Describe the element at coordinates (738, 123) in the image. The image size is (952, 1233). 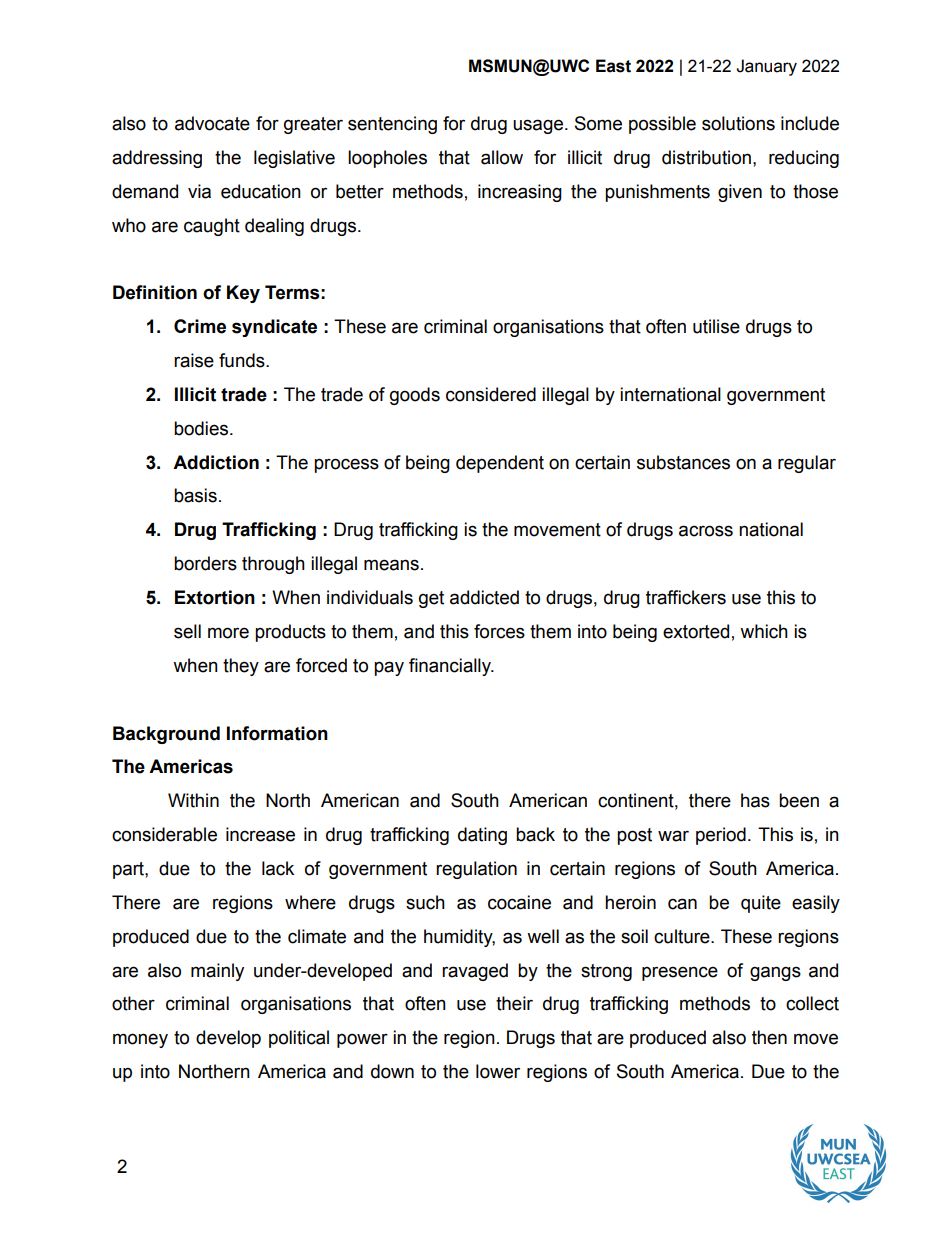
I see `solutions` at that location.
